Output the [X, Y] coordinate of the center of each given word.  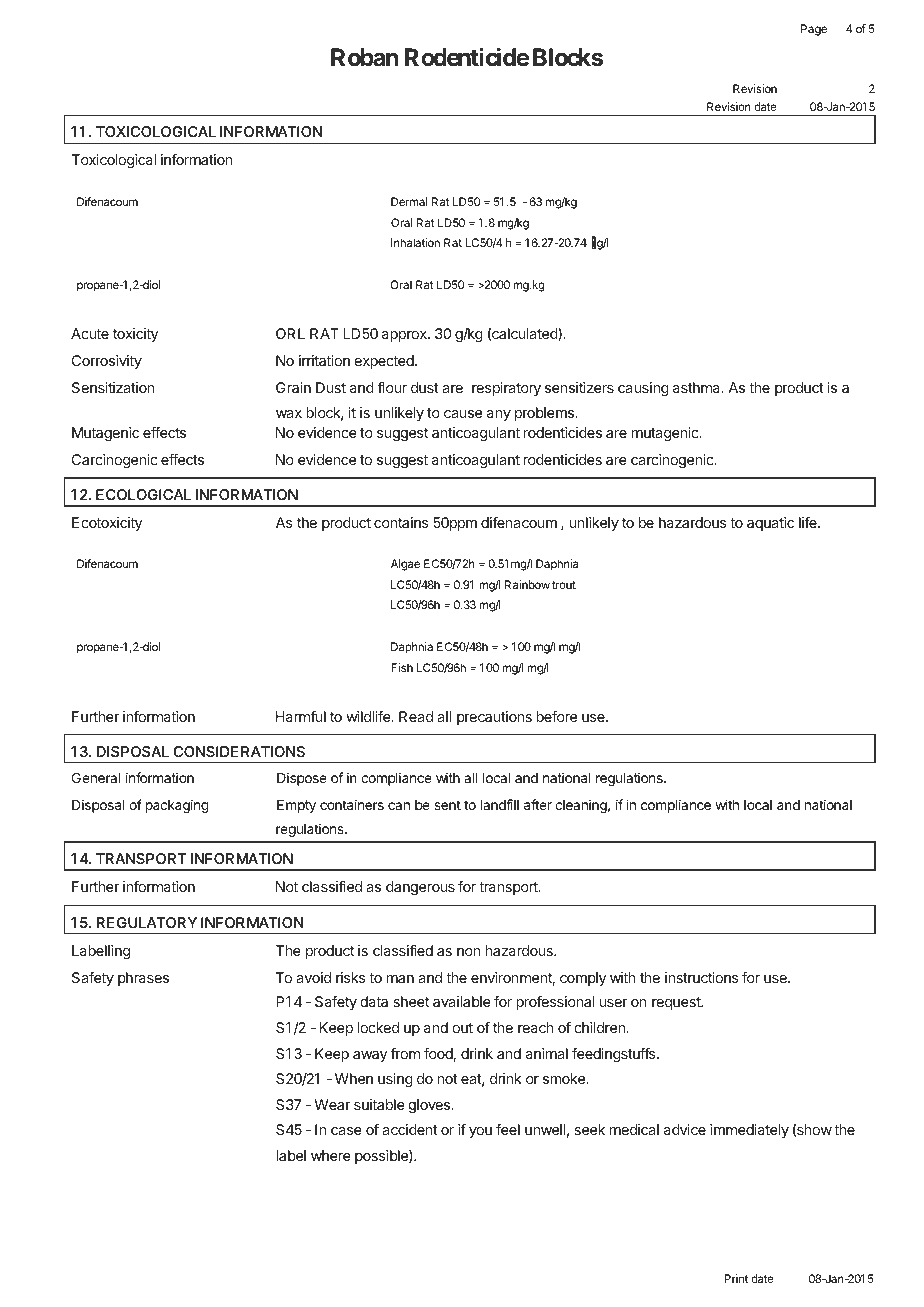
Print [736, 1278]
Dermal [409, 201]
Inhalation [415, 242]
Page [814, 30]
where [331, 1155]
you [480, 1132]
